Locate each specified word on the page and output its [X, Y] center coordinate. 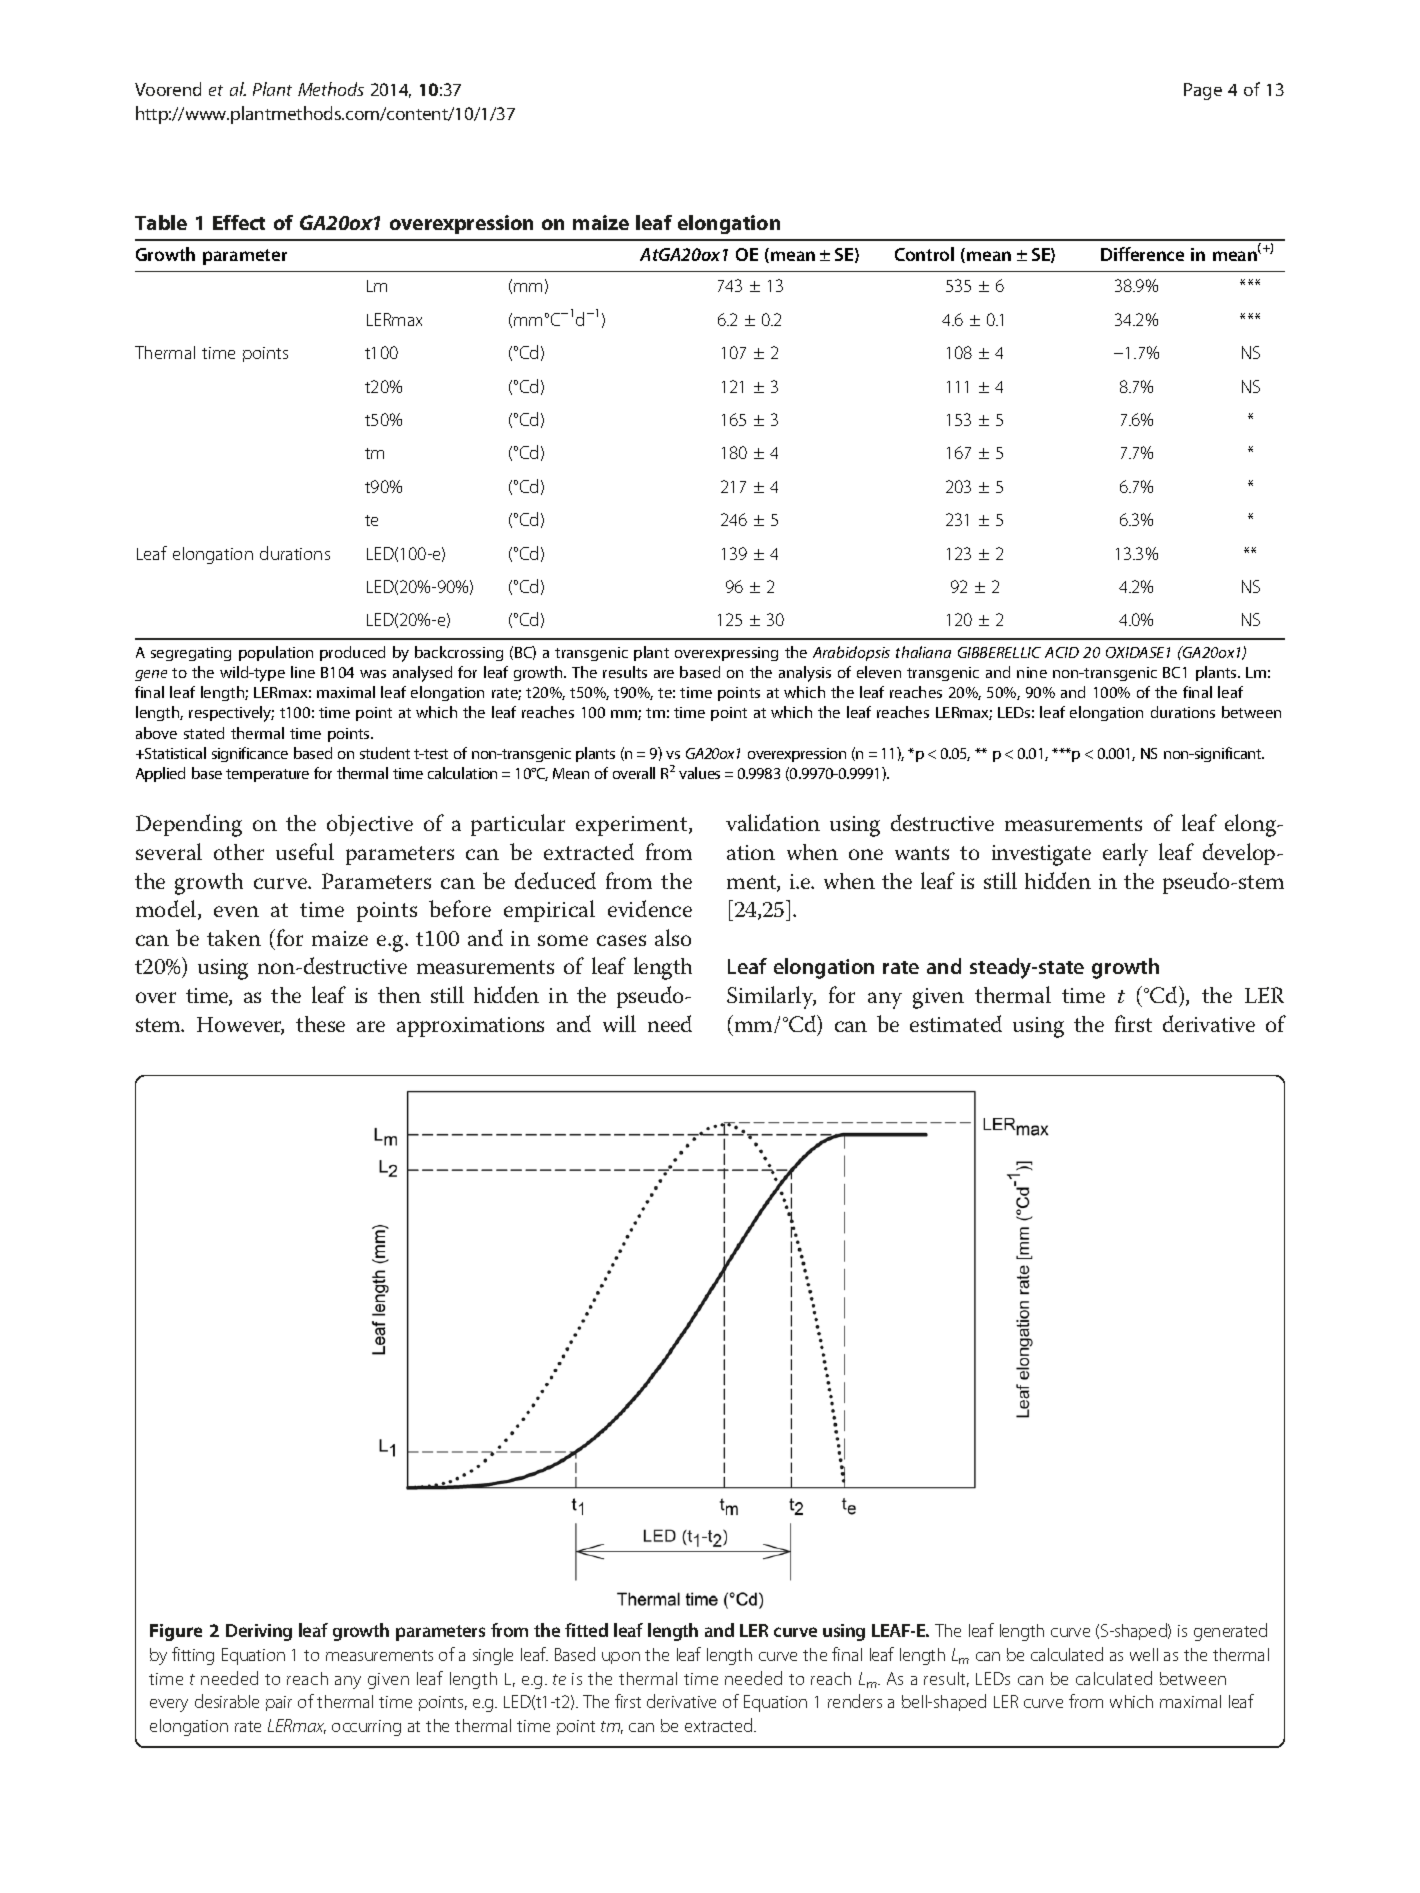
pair [279, 1703]
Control [924, 254]
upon [621, 1658]
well [1144, 1654]
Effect [239, 222]
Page [1203, 91]
